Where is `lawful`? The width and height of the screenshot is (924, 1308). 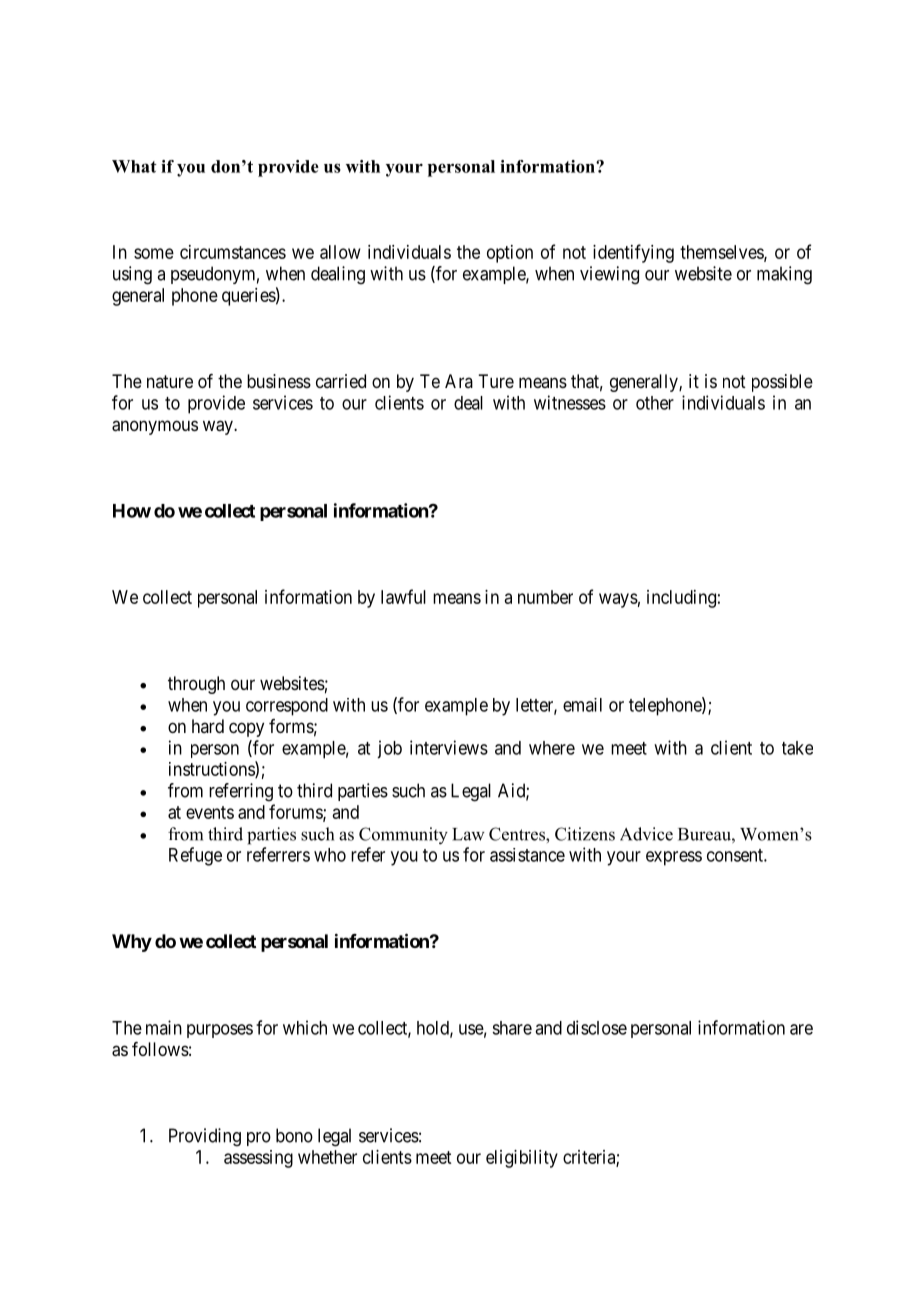
lawful is located at coordinates (403, 596).
